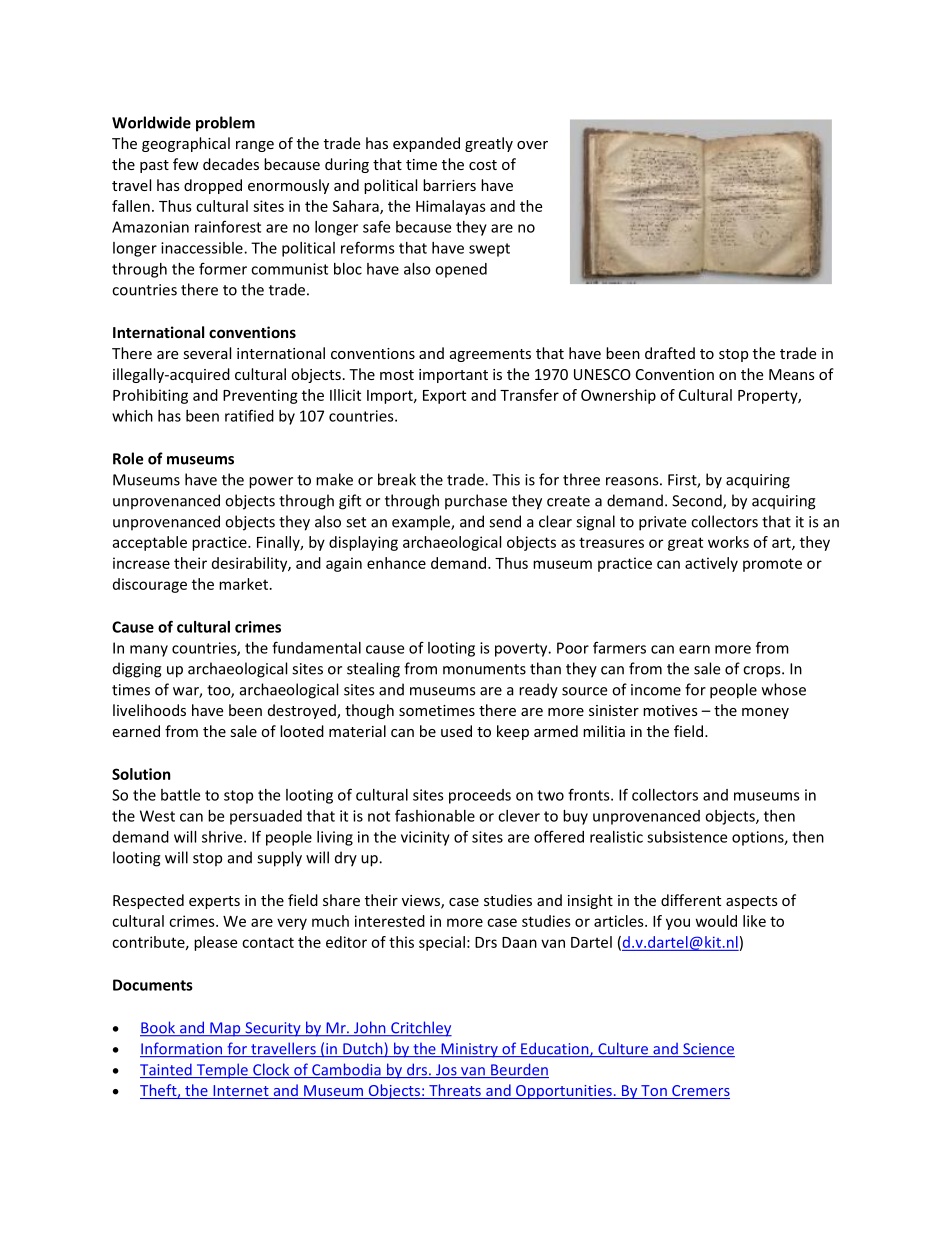  What do you see at coordinates (222, 1071) in the screenshot?
I see `Temple` at bounding box center [222, 1071].
